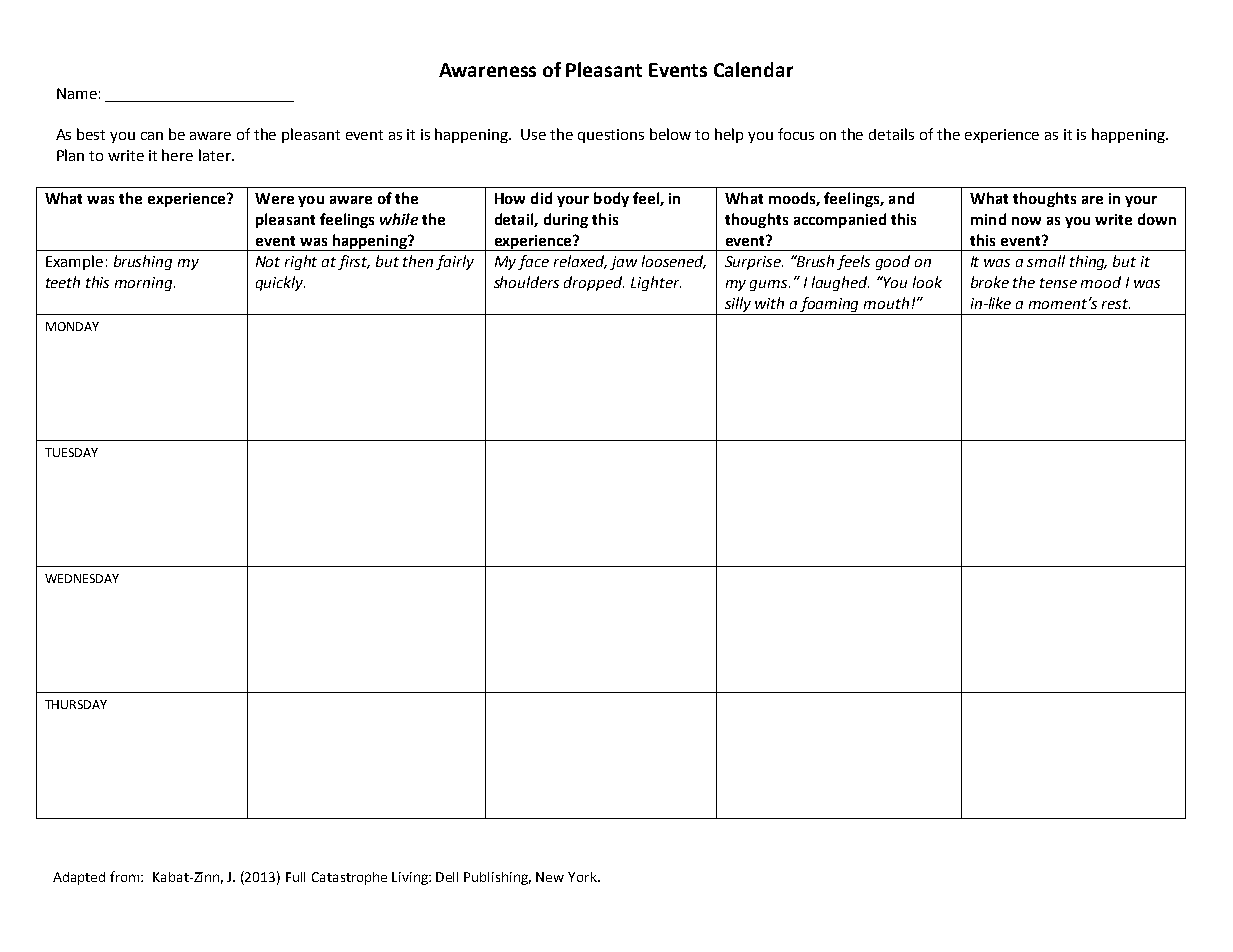  What do you see at coordinates (1116, 304) in the page?
I see `rest` at bounding box center [1116, 304].
